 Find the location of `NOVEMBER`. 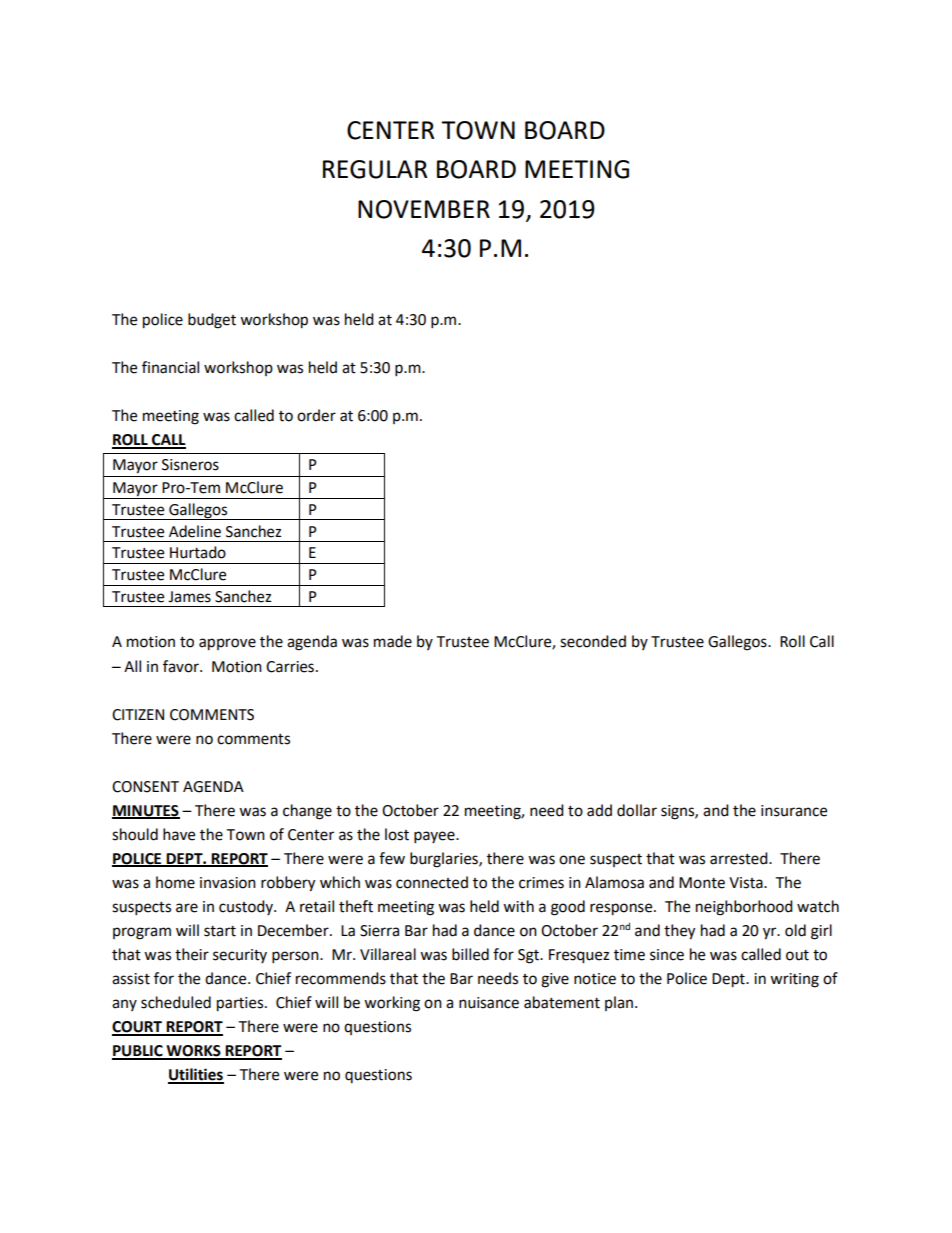

NOVEMBER is located at coordinates (424, 209).
